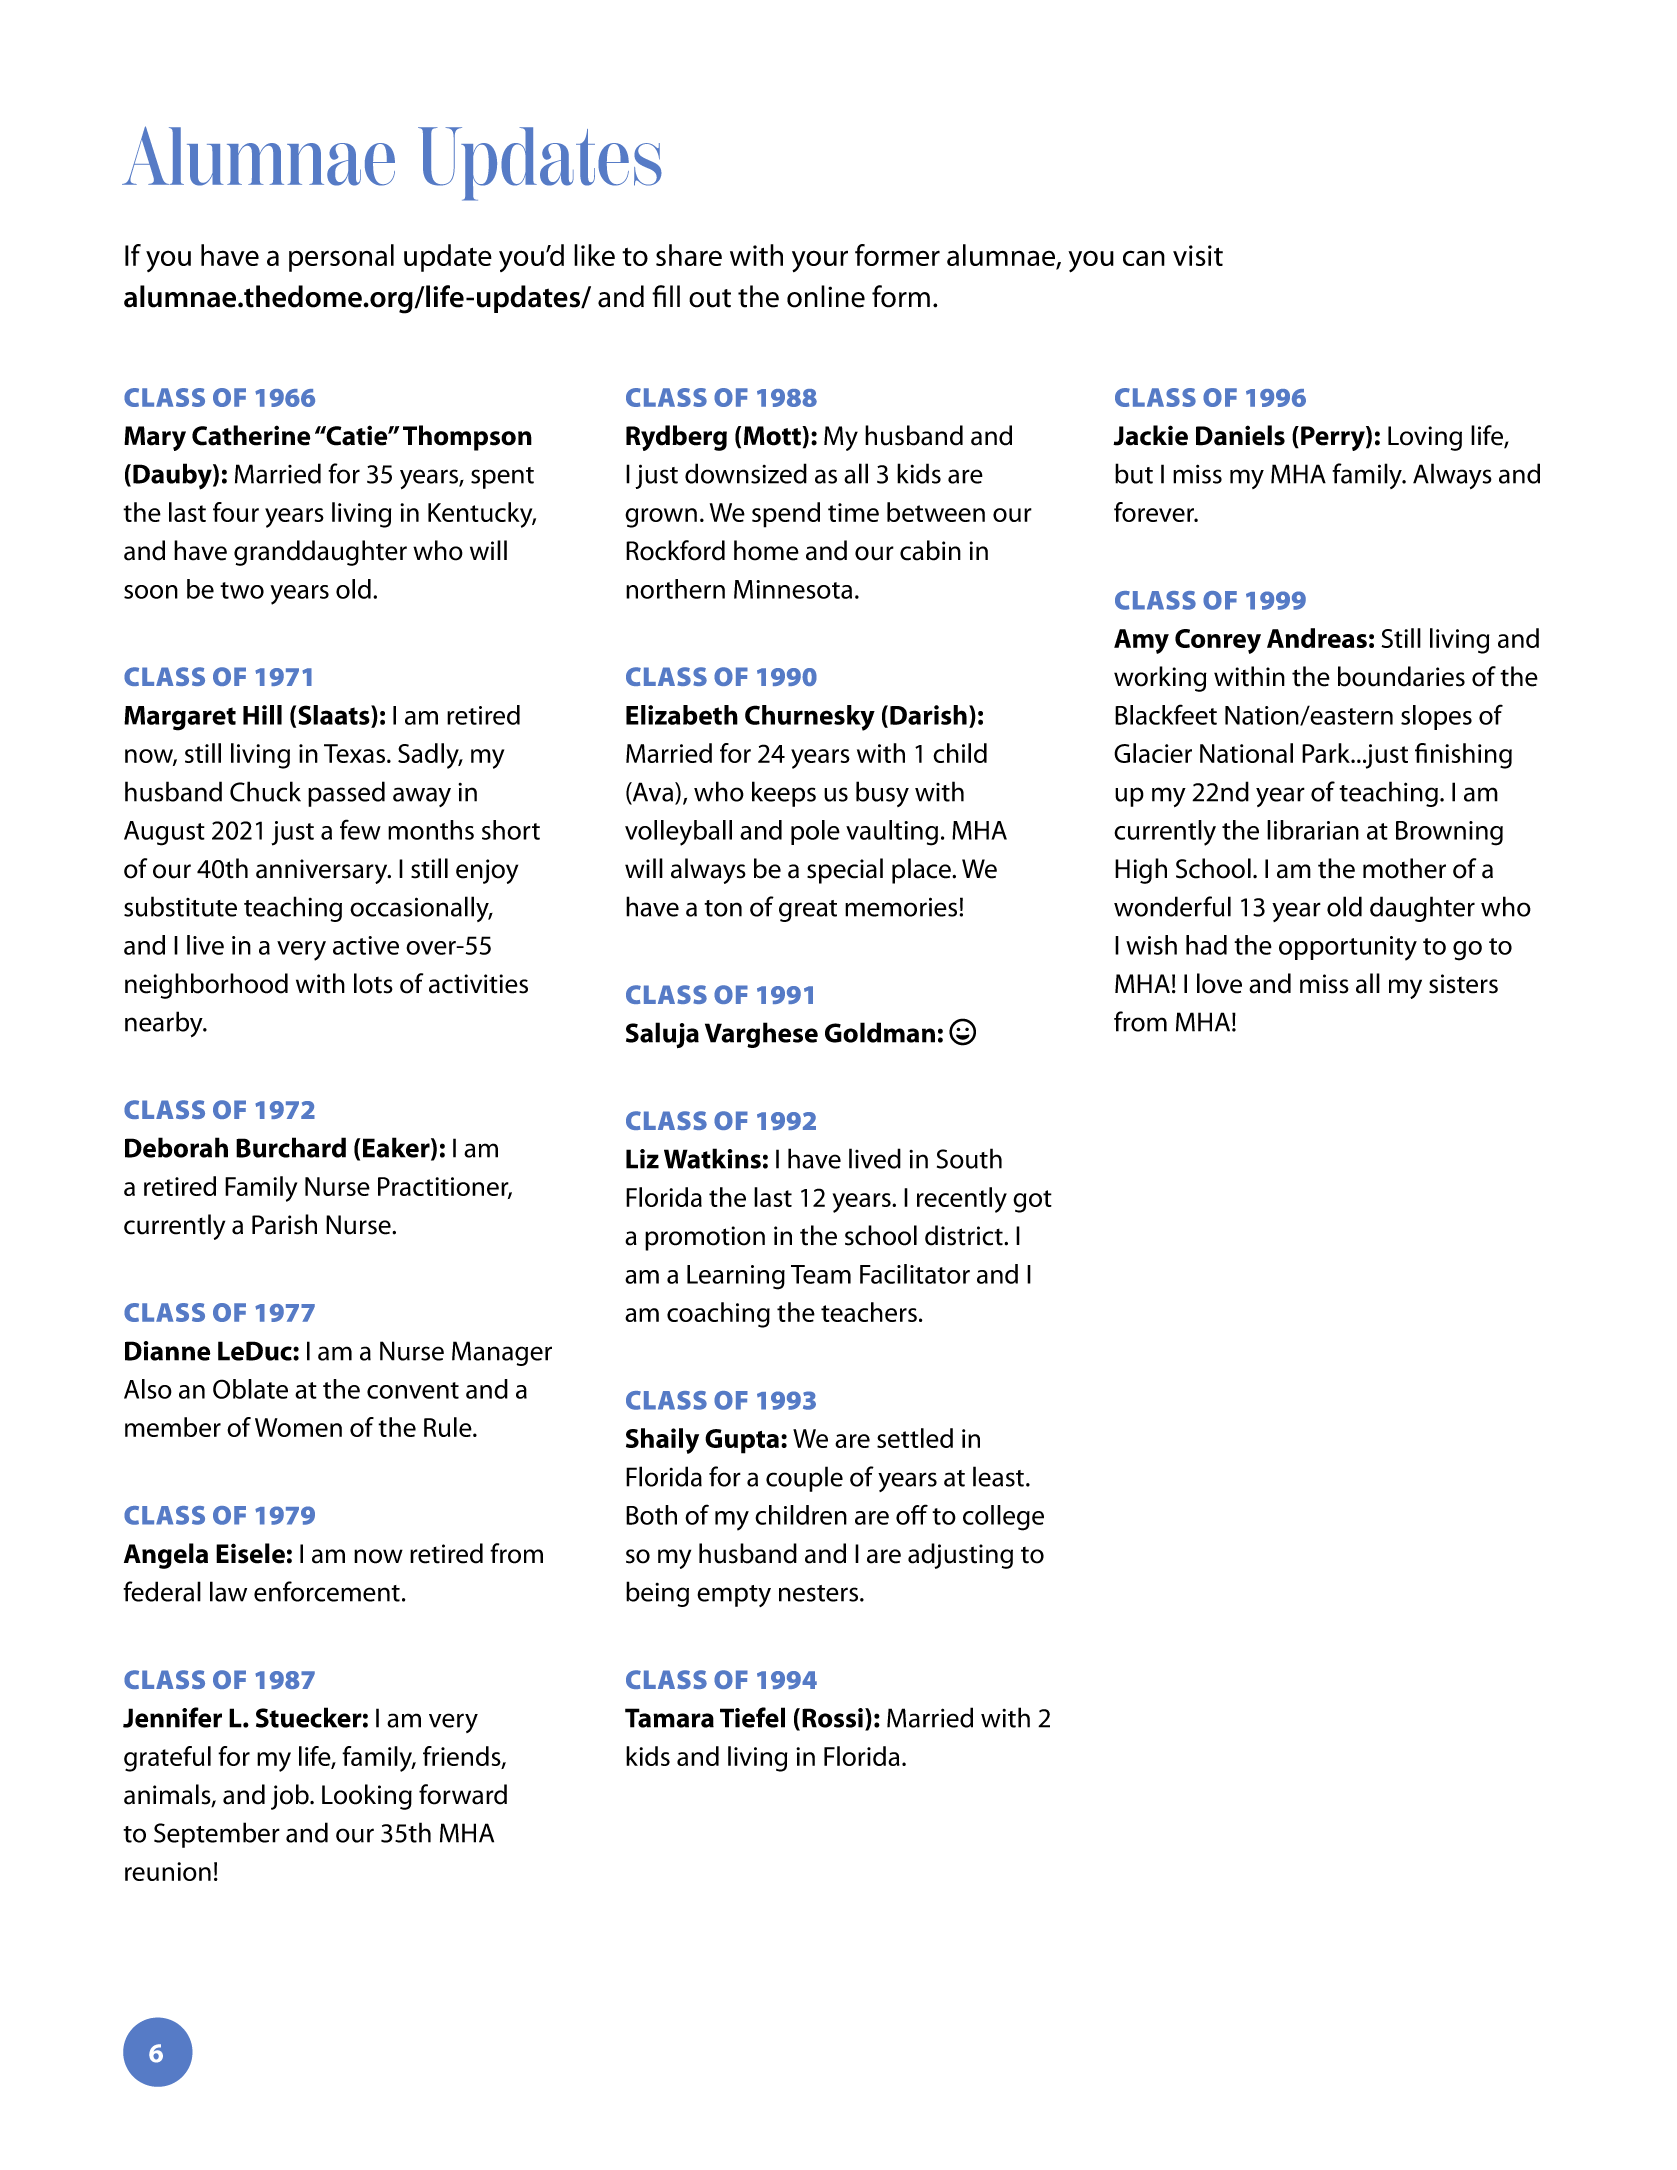 This image has width=1677, height=2170. I want to click on lots, so click(373, 983).
